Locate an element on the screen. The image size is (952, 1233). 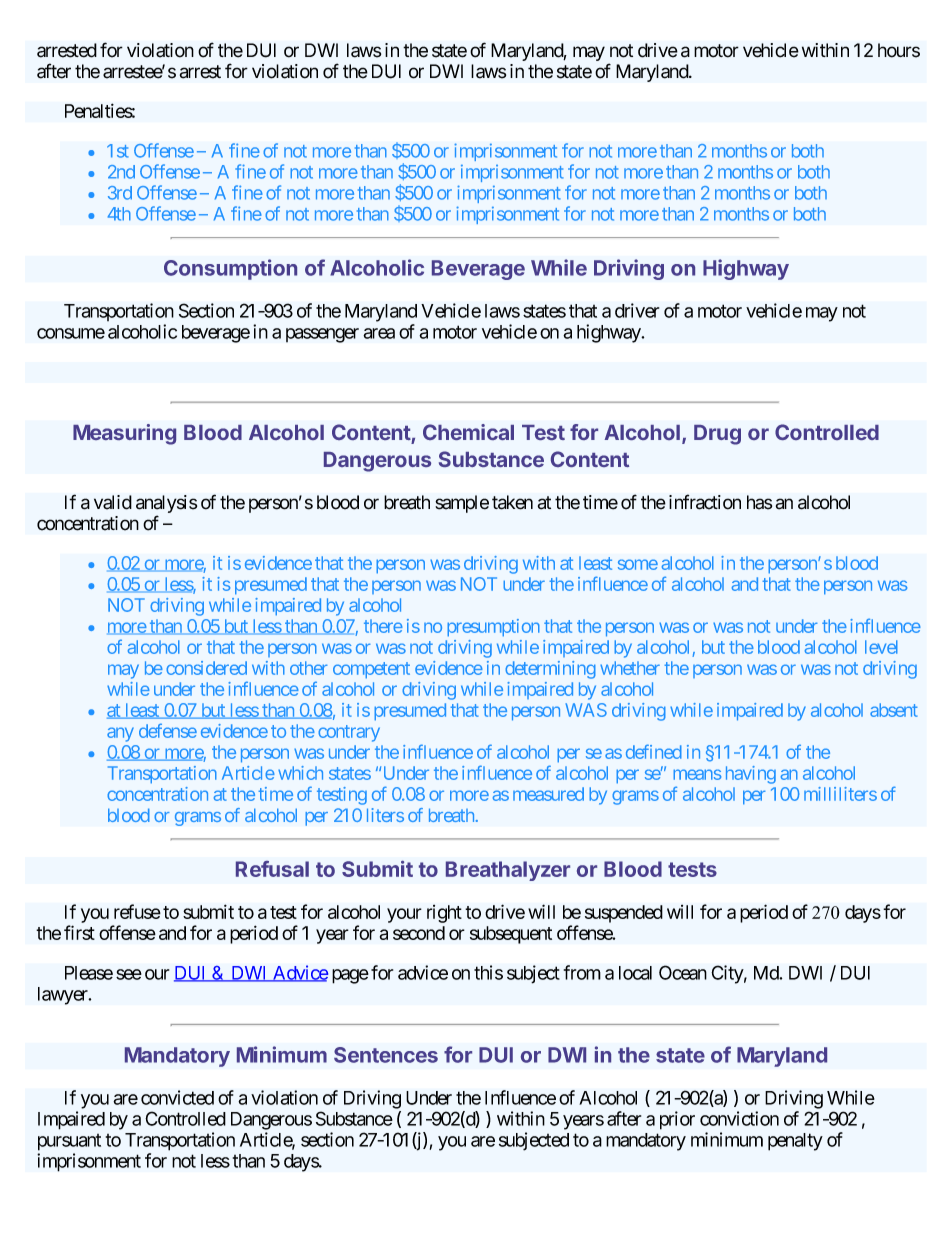
Drug is located at coordinates (717, 435).
